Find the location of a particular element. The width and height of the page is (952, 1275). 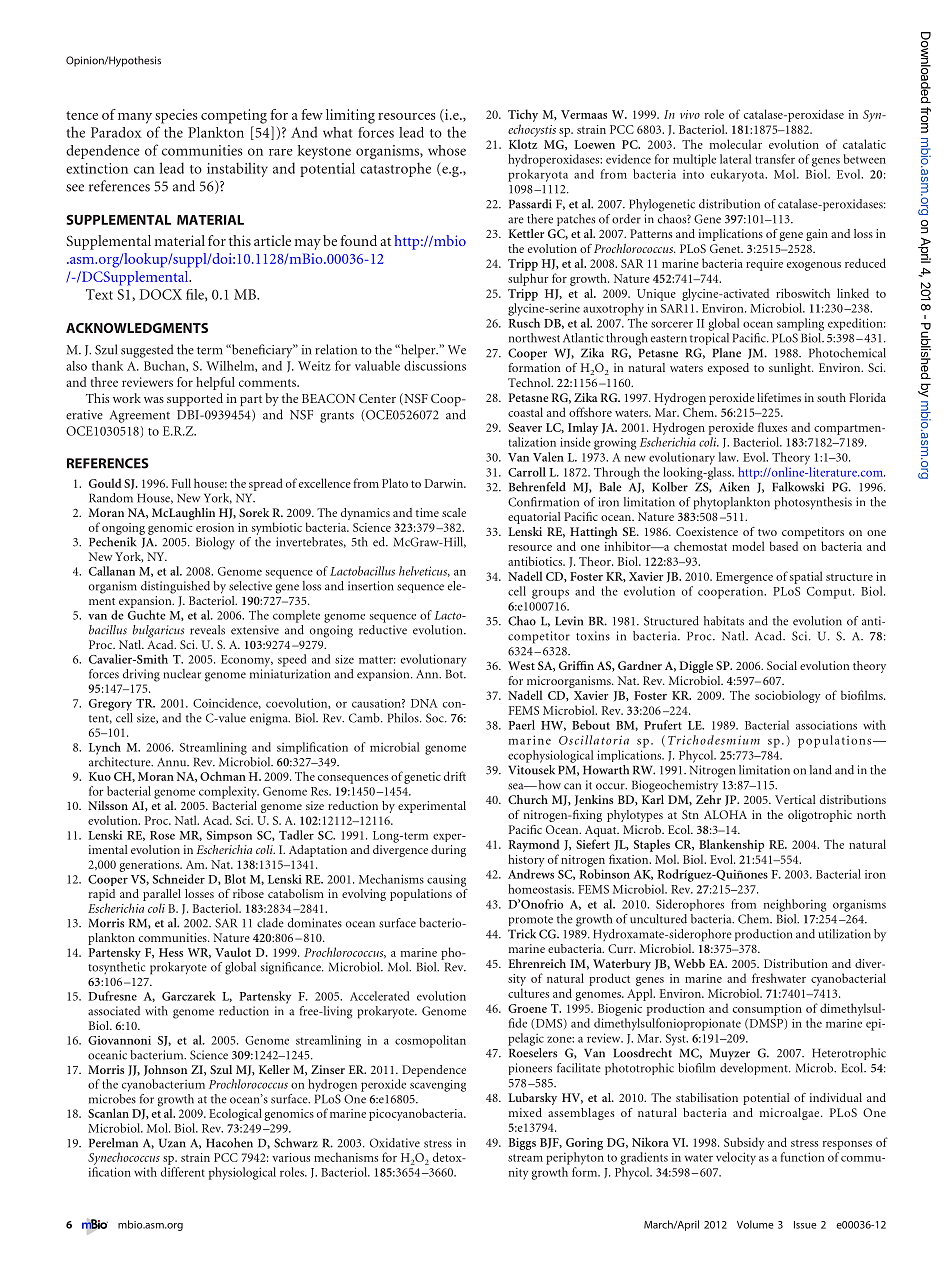

nuclear is located at coordinates (182, 674).
